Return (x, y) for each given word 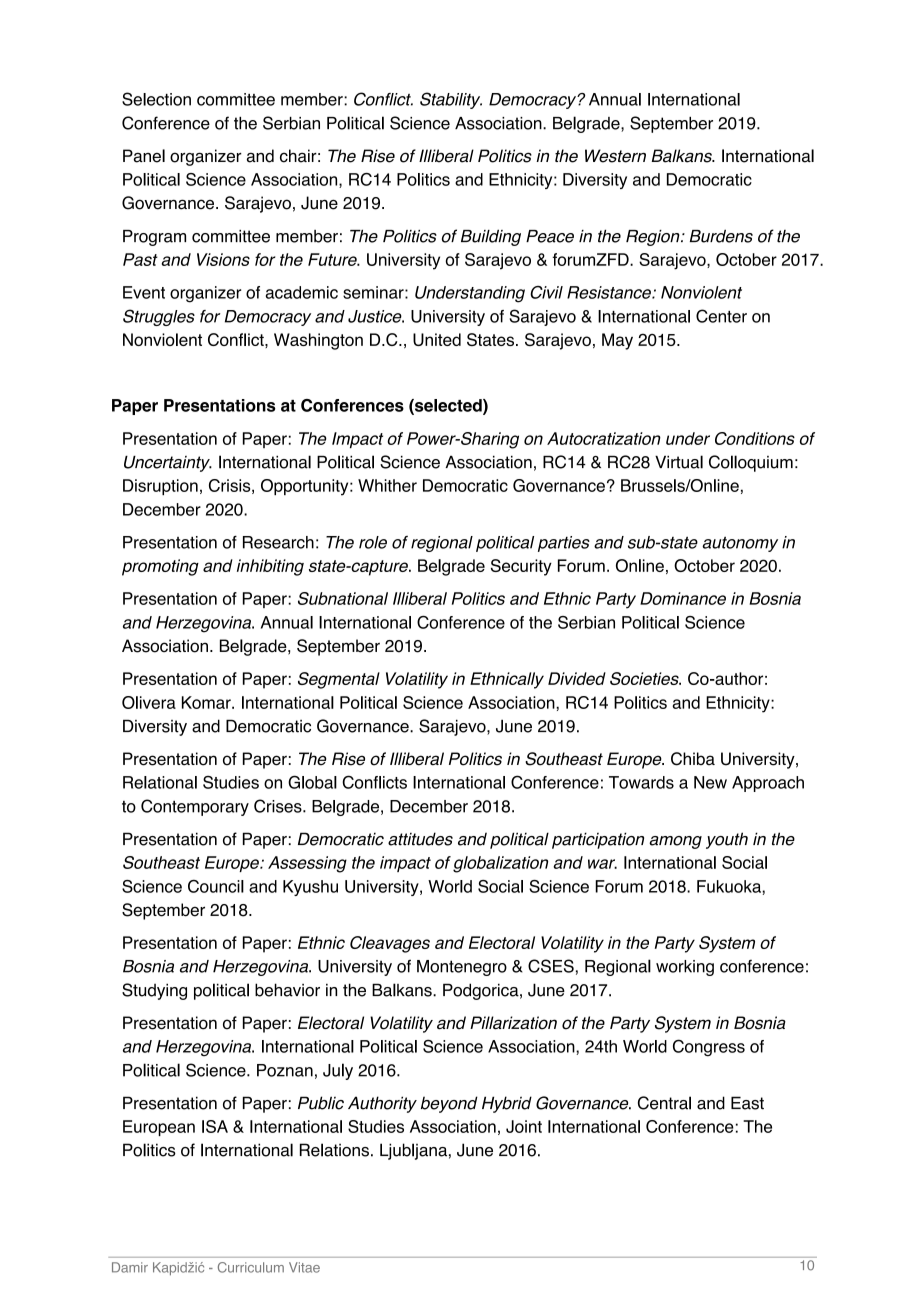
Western (615, 156)
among (675, 842)
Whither (387, 485)
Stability (451, 100)
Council (216, 886)
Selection (156, 99)
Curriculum (251, 1267)
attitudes (420, 839)
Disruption (160, 487)
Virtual (679, 462)
